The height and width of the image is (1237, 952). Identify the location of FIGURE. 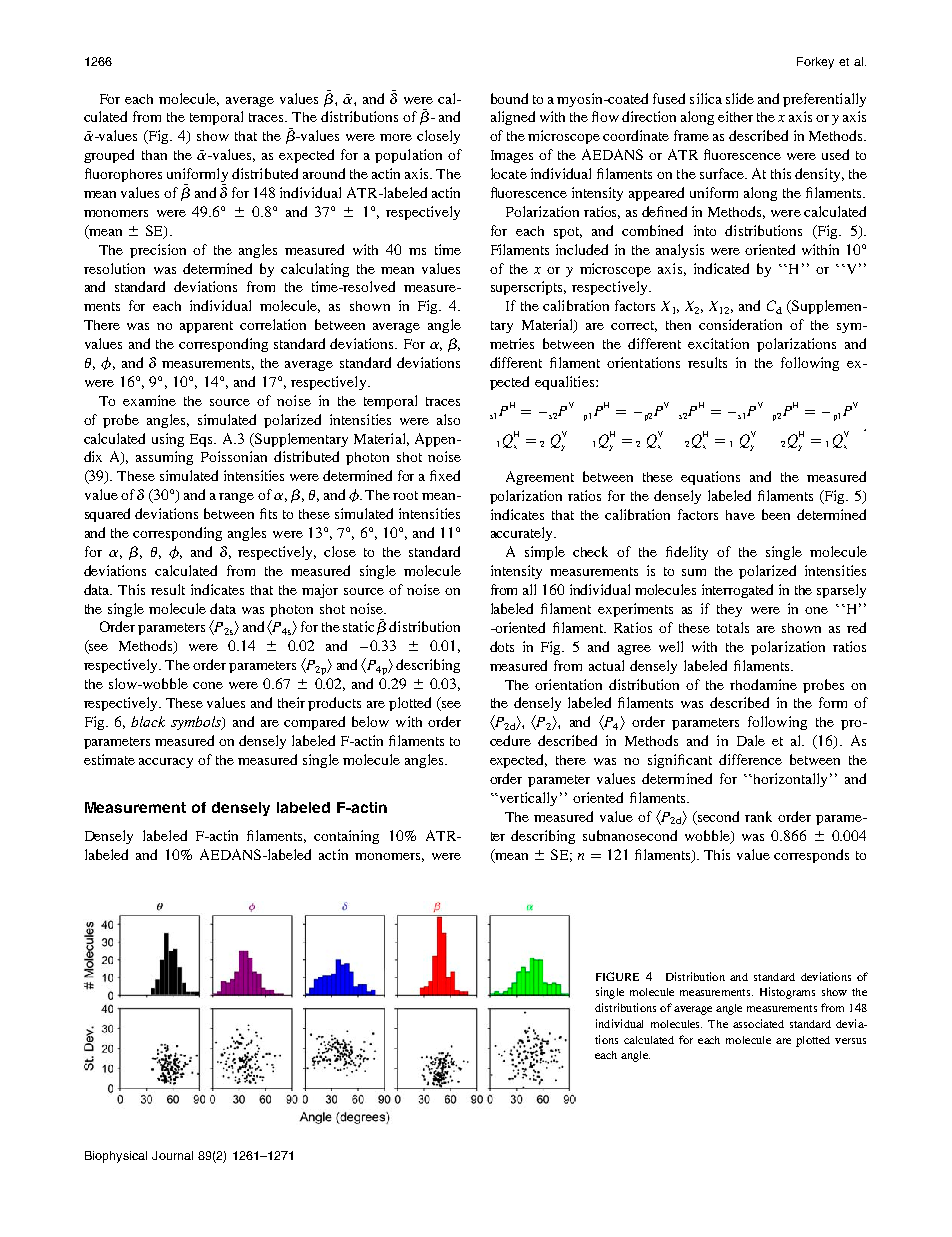
(617, 976).
